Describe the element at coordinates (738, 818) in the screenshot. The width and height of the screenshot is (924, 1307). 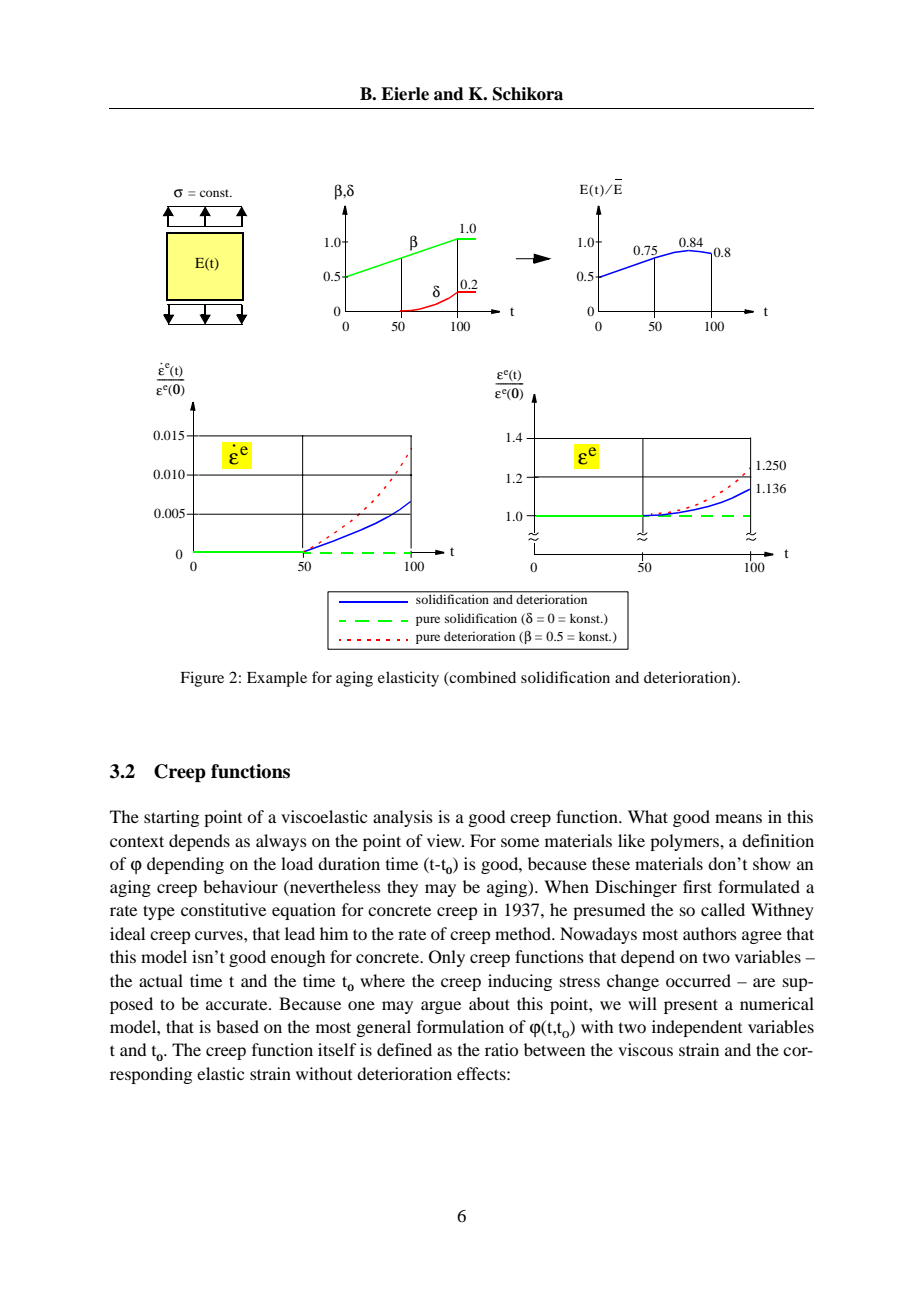
I see `means` at that location.
